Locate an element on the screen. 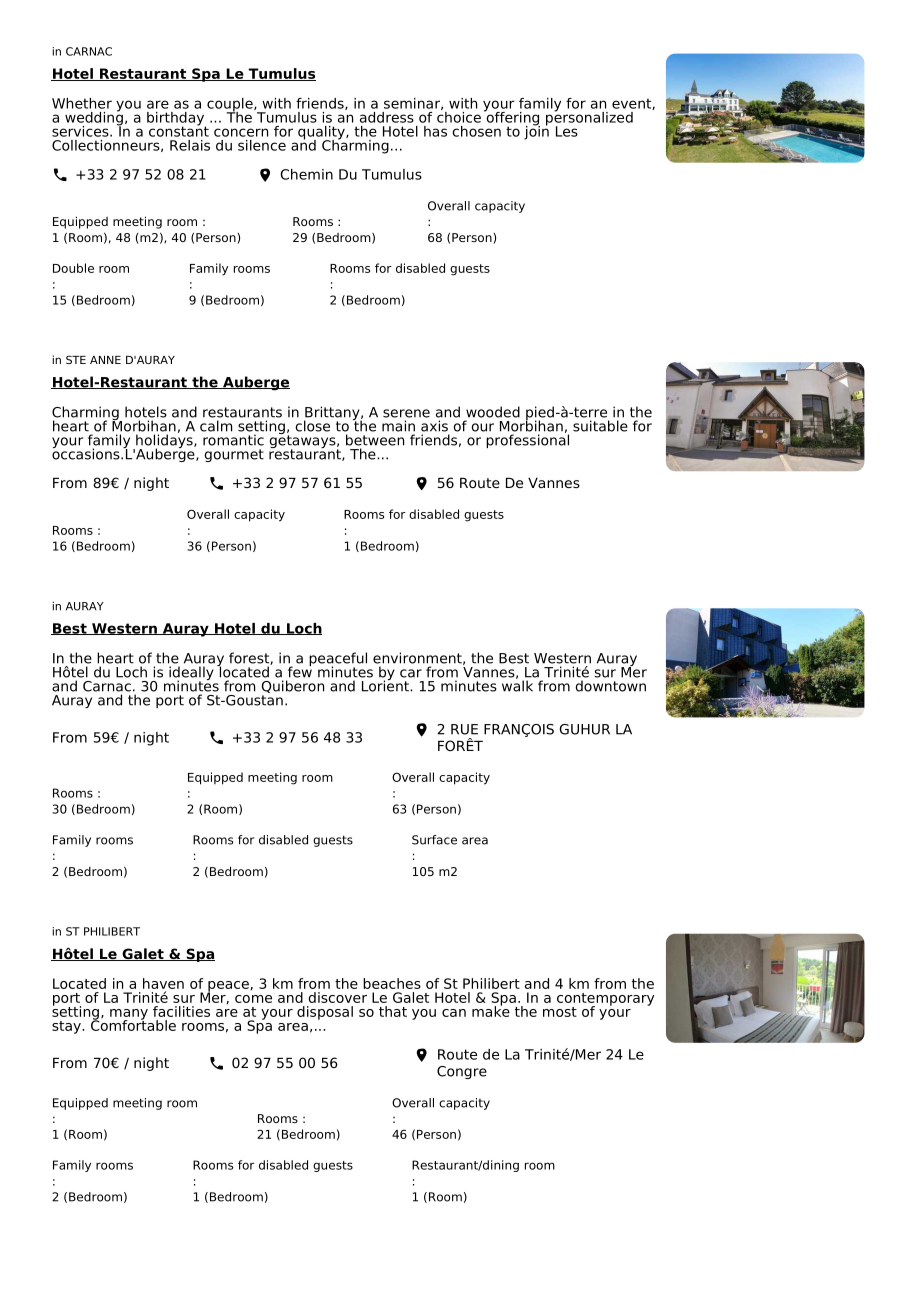 Image resolution: width=924 pixels, height=1308 pixels. Chemin is located at coordinates (306, 174).
